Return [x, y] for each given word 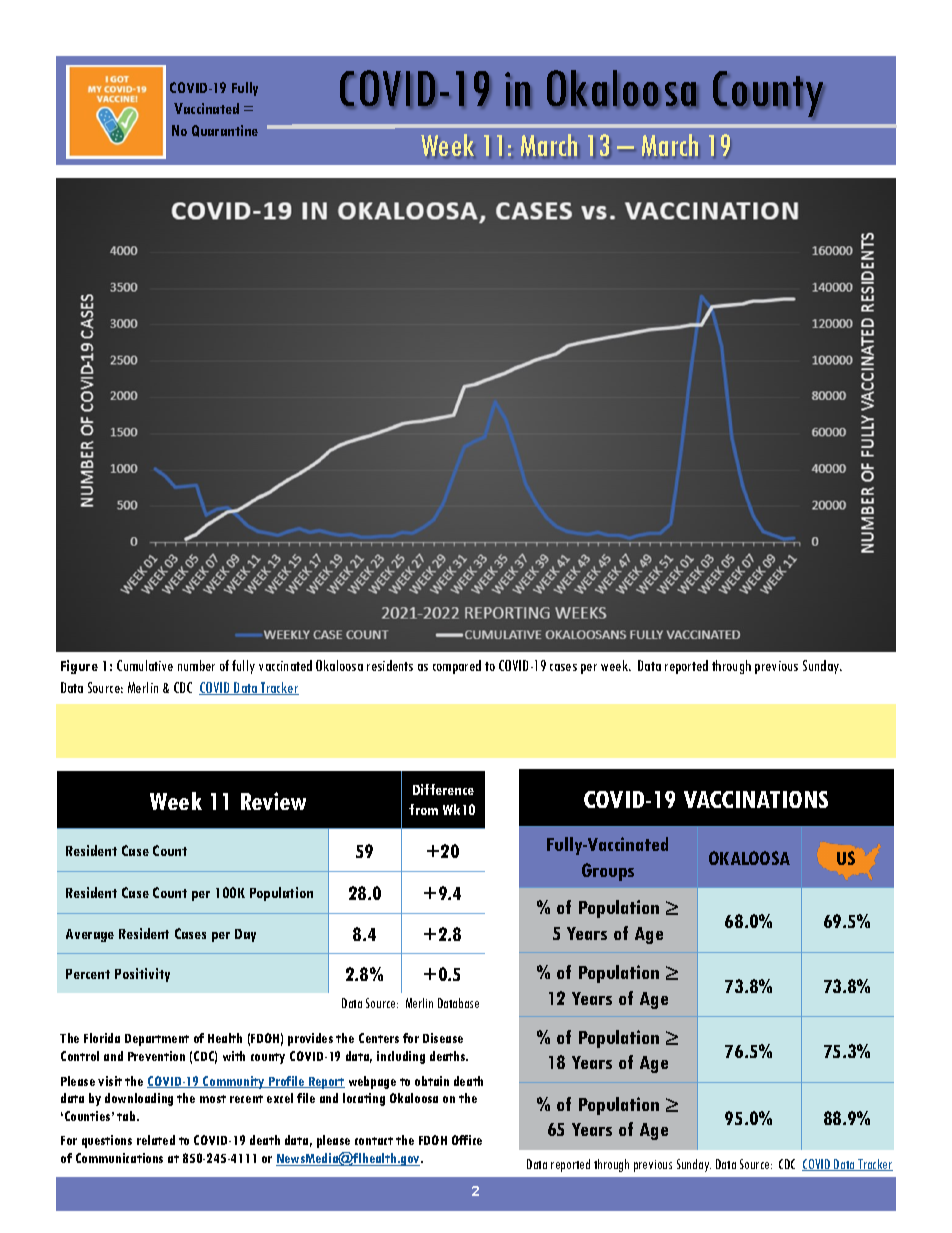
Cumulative [145, 665]
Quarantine [225, 131]
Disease [443, 1038]
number [196, 665]
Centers [379, 1038]
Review [273, 801]
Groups [608, 872]
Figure [79, 667]
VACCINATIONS [756, 799]
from [423, 809]
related [156, 1140]
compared [457, 667]
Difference [443, 789]
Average [90, 935]
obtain [432, 1081]
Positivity [142, 975]
